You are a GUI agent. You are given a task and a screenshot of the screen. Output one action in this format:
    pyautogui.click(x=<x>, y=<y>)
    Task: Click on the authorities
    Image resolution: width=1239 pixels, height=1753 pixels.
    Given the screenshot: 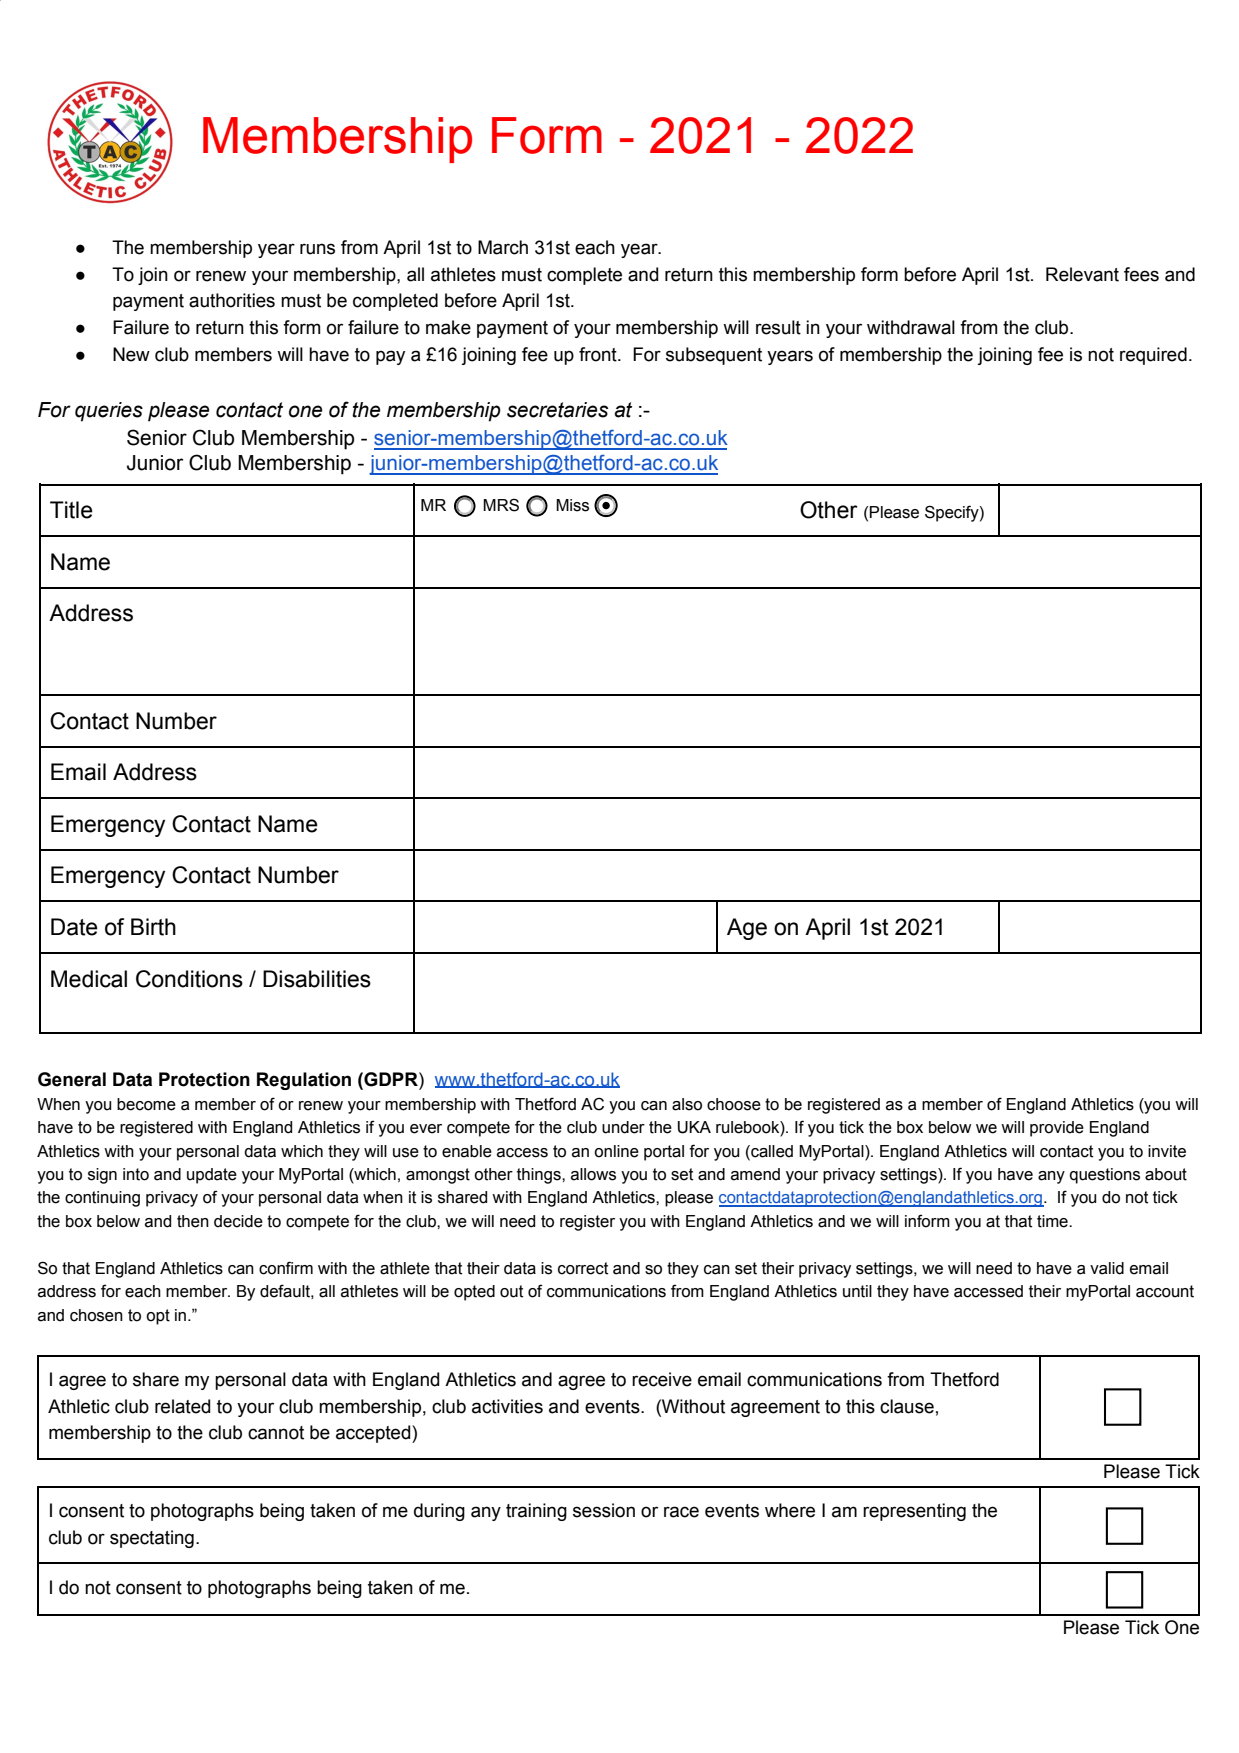 What is the action you would take?
    pyautogui.click(x=232, y=300)
